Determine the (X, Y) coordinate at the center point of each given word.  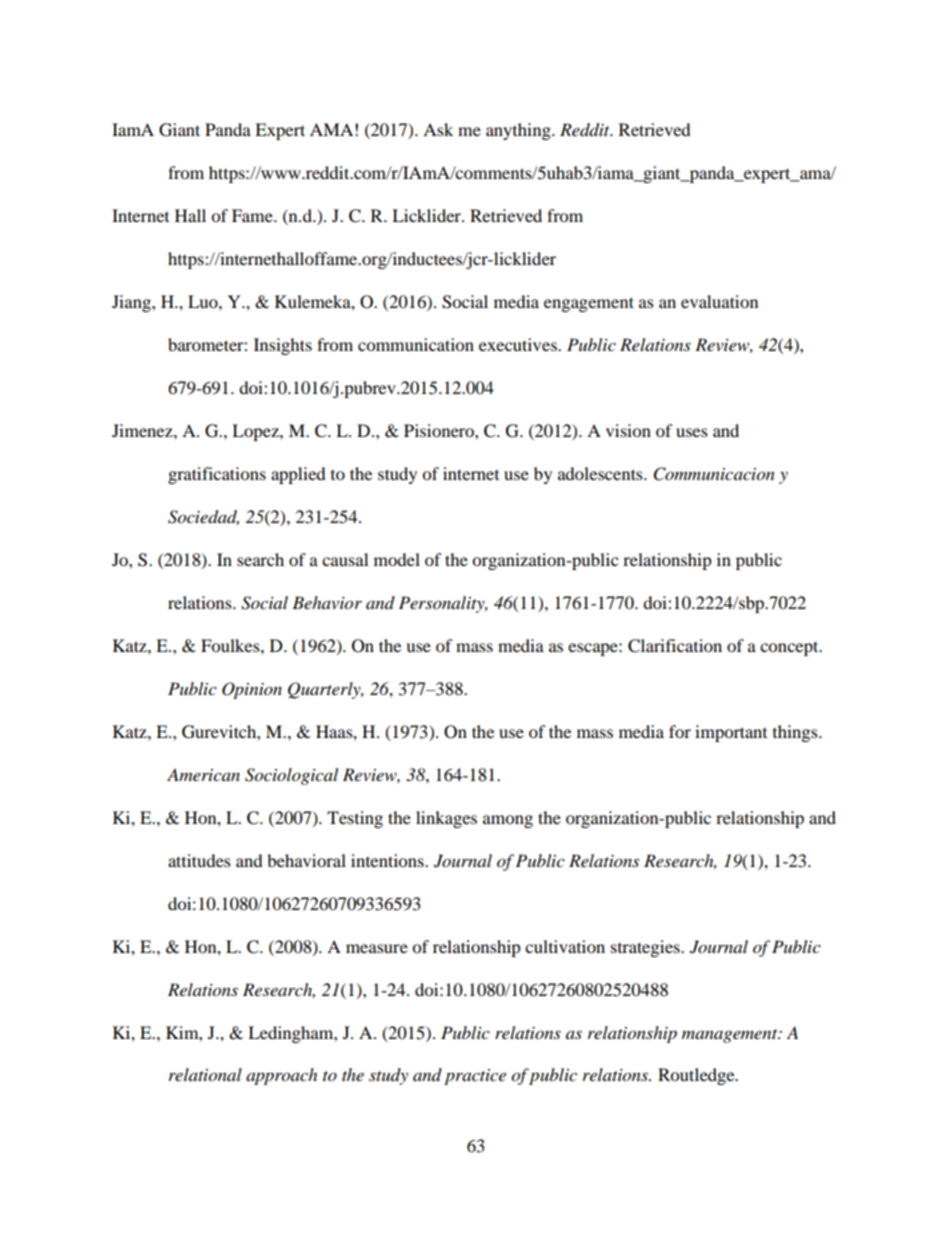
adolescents (601, 473)
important (731, 733)
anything (519, 131)
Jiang (132, 303)
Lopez (256, 432)
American (203, 774)
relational (205, 1075)
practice (475, 1077)
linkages (446, 819)
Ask (438, 129)
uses (692, 432)
